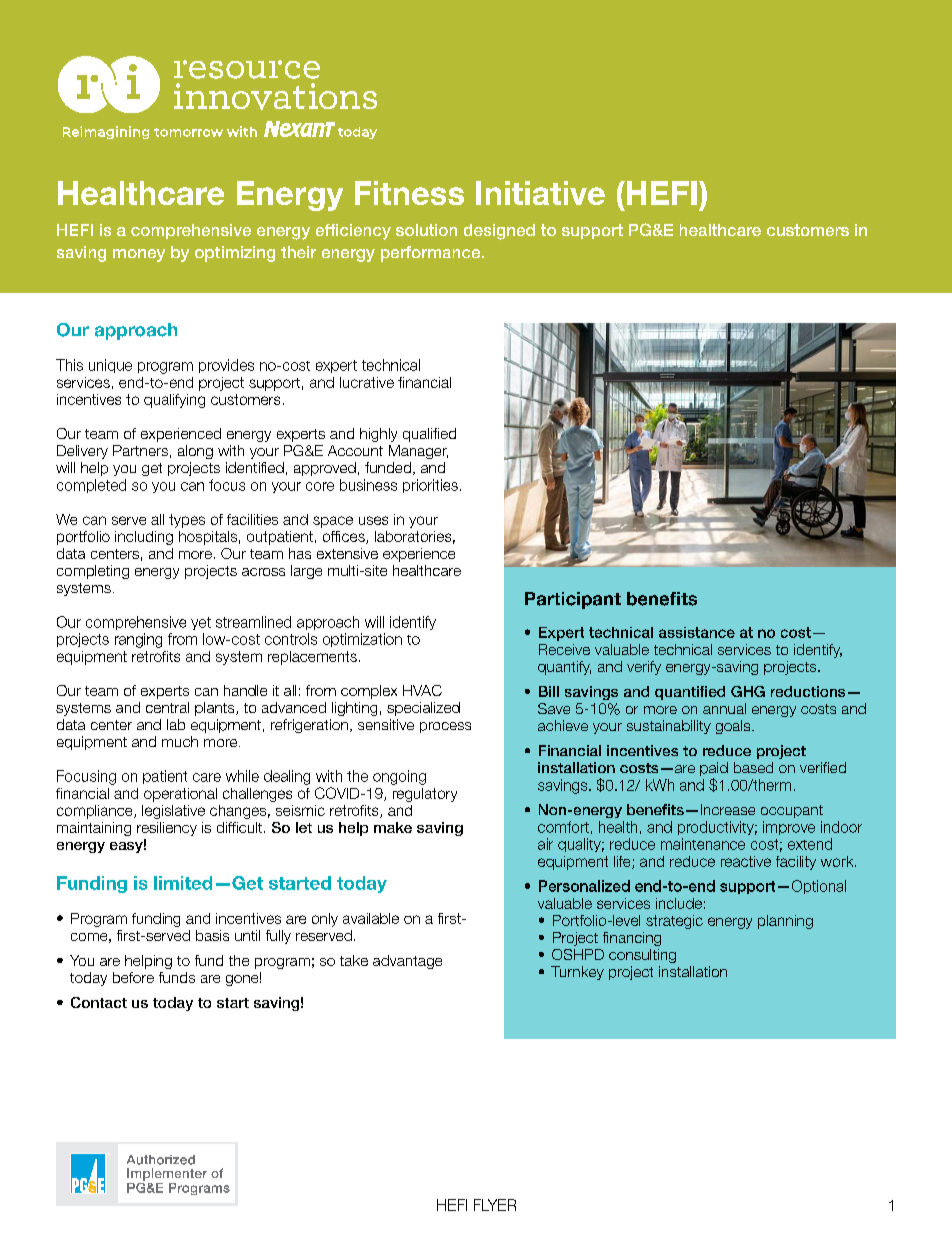 This image has height=1233, width=952. Describe the element at coordinates (540, 193) in the image. I see `Initiative` at that location.
